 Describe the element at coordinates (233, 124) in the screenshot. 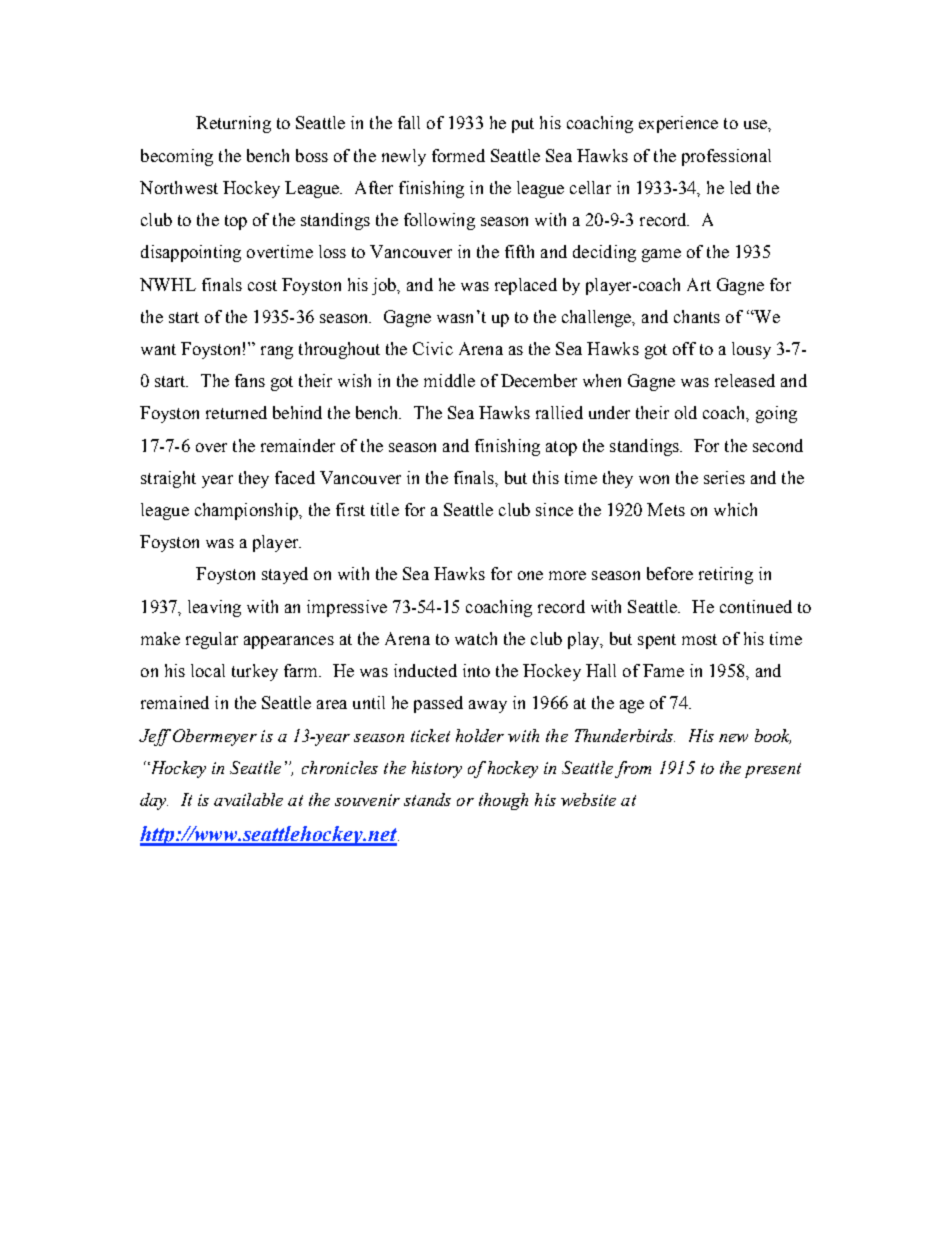

I see `Returning` at that location.
